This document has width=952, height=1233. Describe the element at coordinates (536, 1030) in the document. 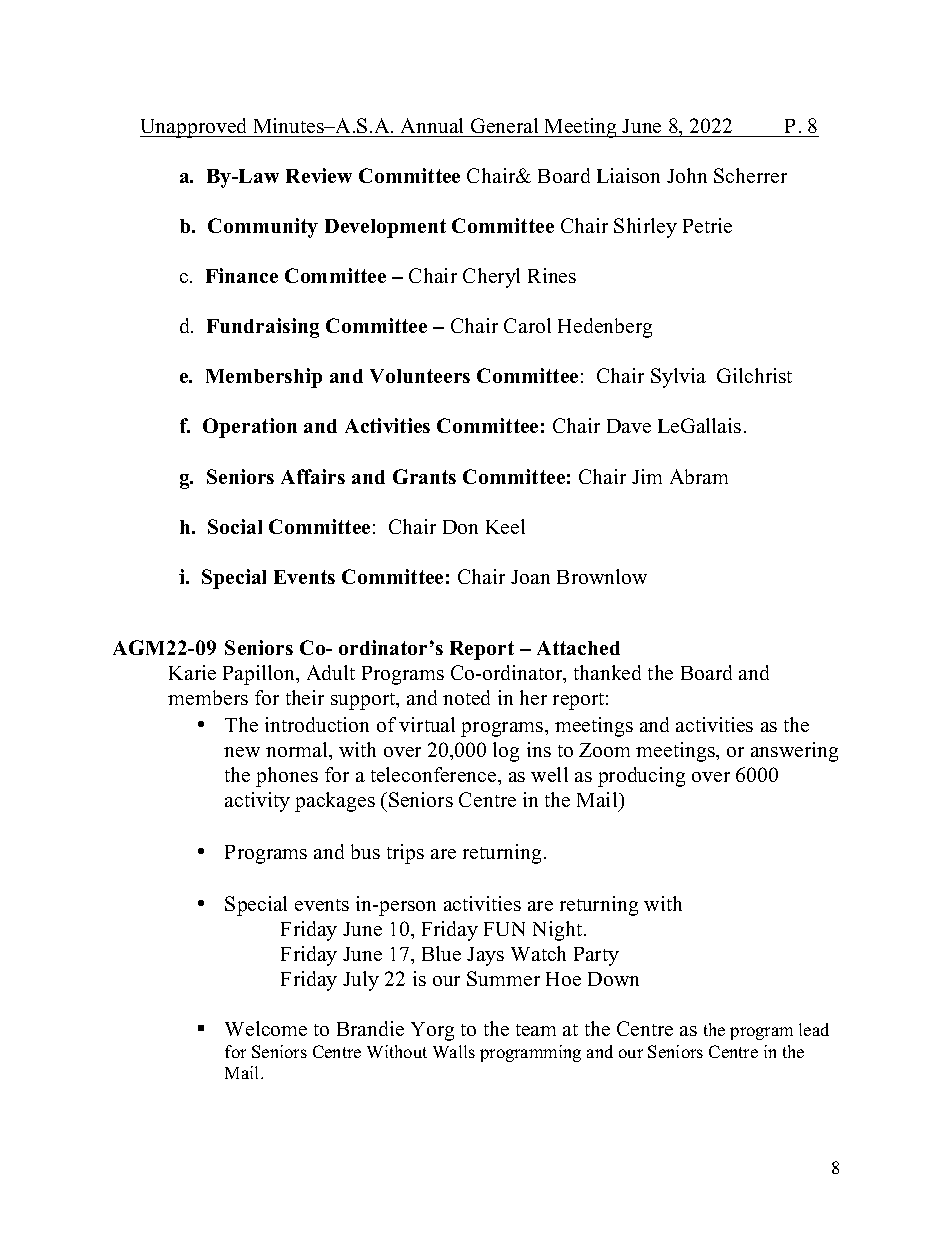

I see `team` at that location.
